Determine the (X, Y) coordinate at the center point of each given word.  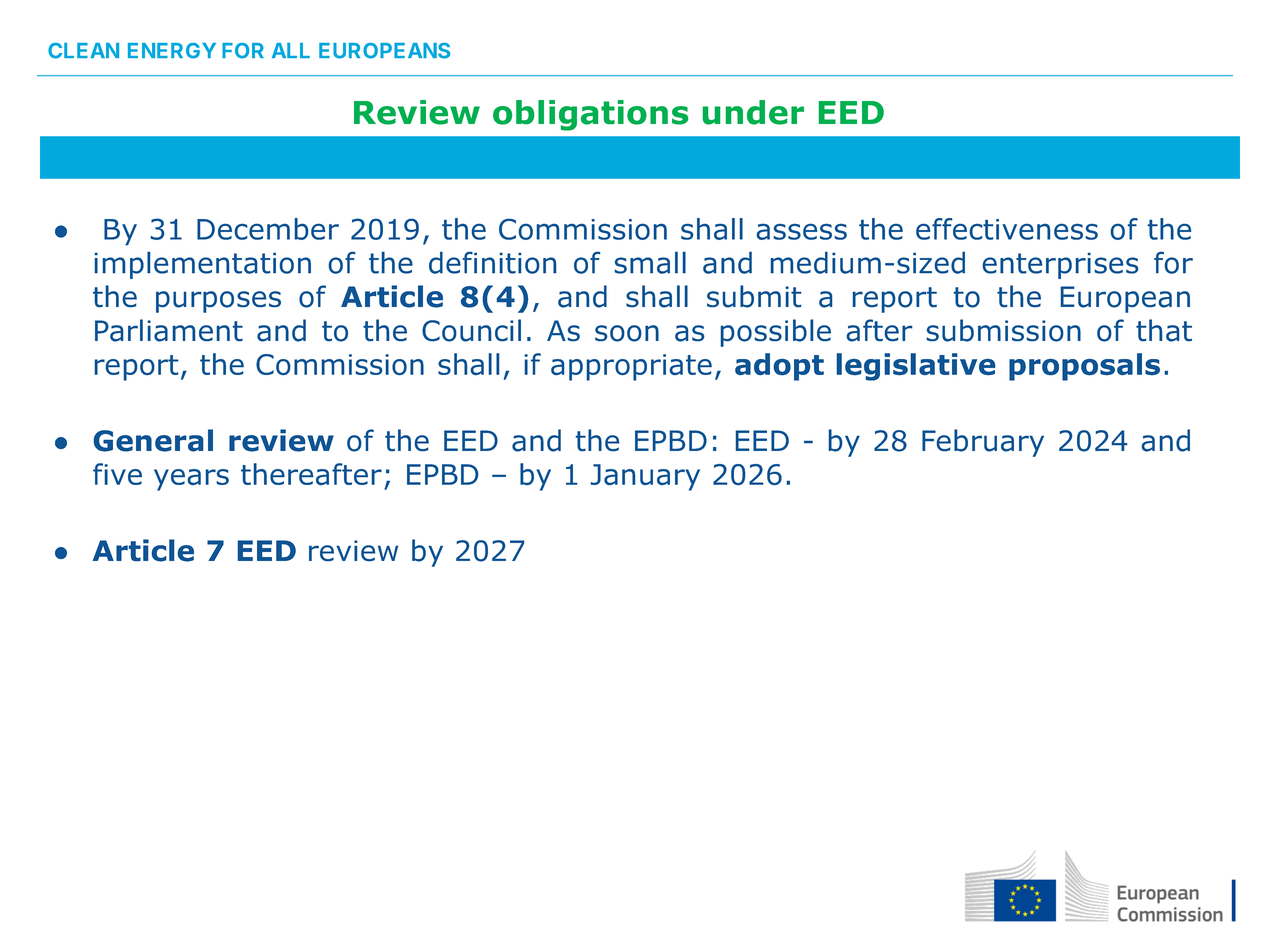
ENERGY (172, 51)
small (650, 263)
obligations (590, 115)
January (645, 477)
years (191, 480)
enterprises (1060, 266)
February (983, 443)
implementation (203, 265)
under (753, 112)
